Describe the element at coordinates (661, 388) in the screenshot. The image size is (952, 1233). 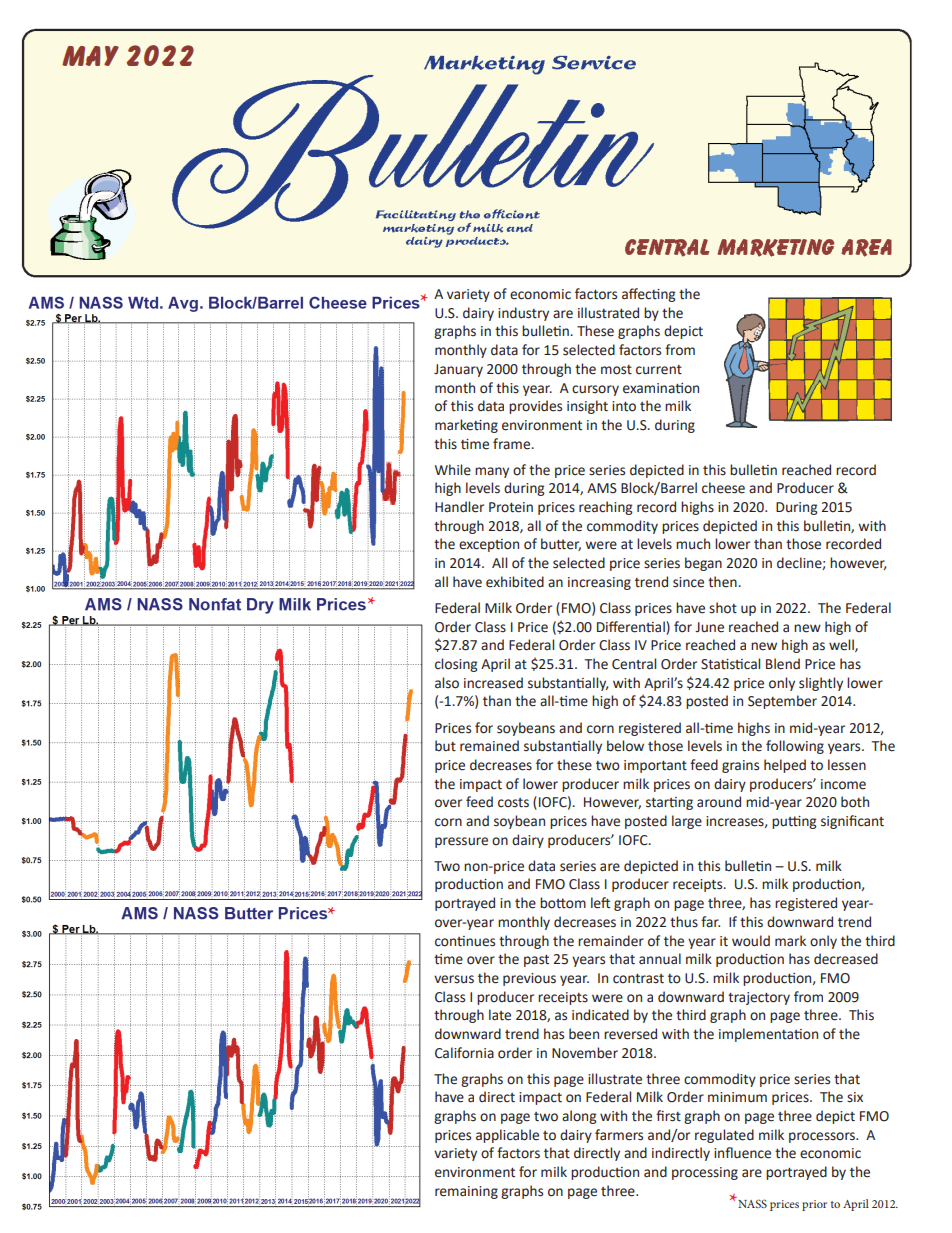
I see `examination` at that location.
